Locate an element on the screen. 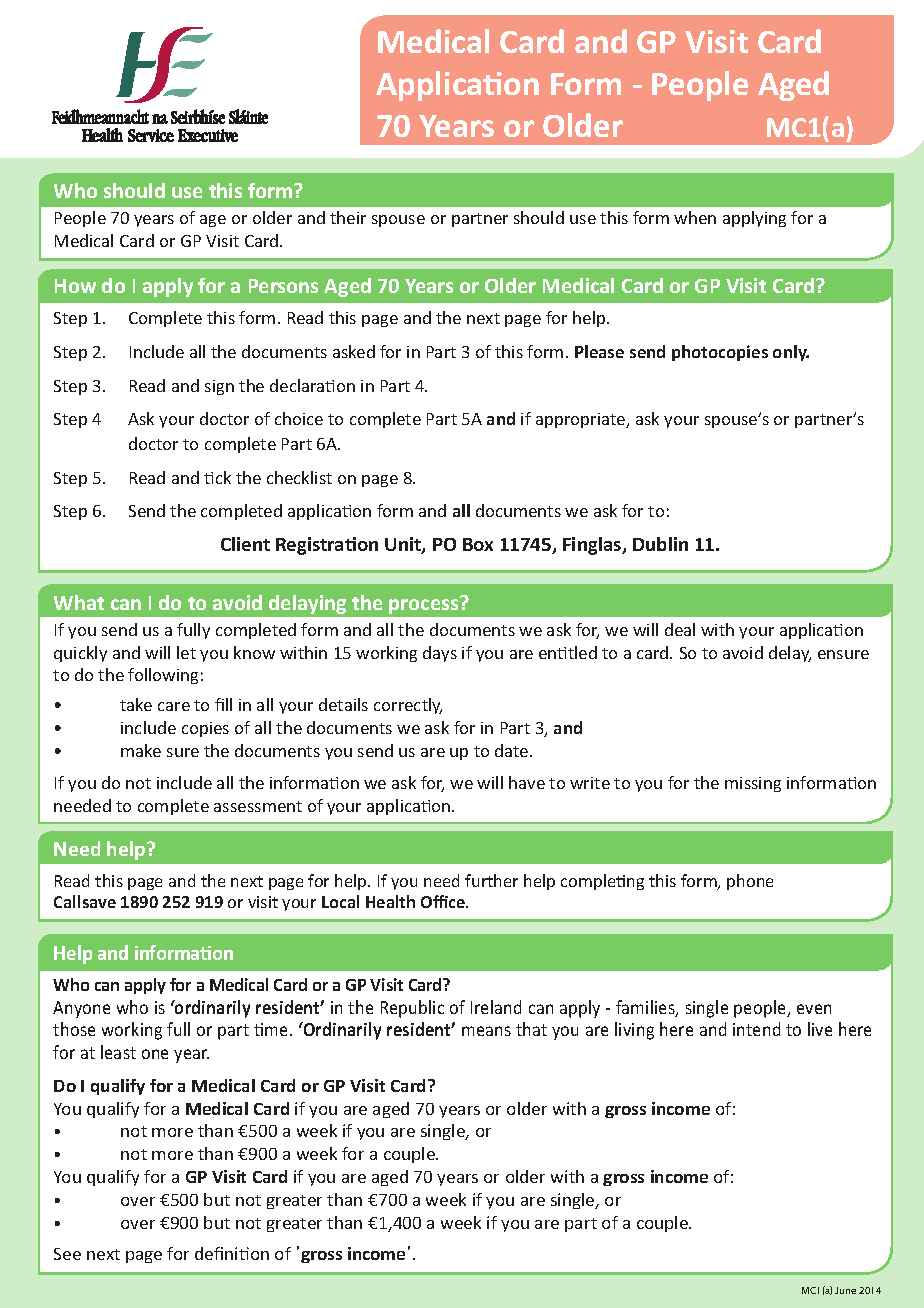 The image size is (924, 1308). Office is located at coordinates (444, 901).
